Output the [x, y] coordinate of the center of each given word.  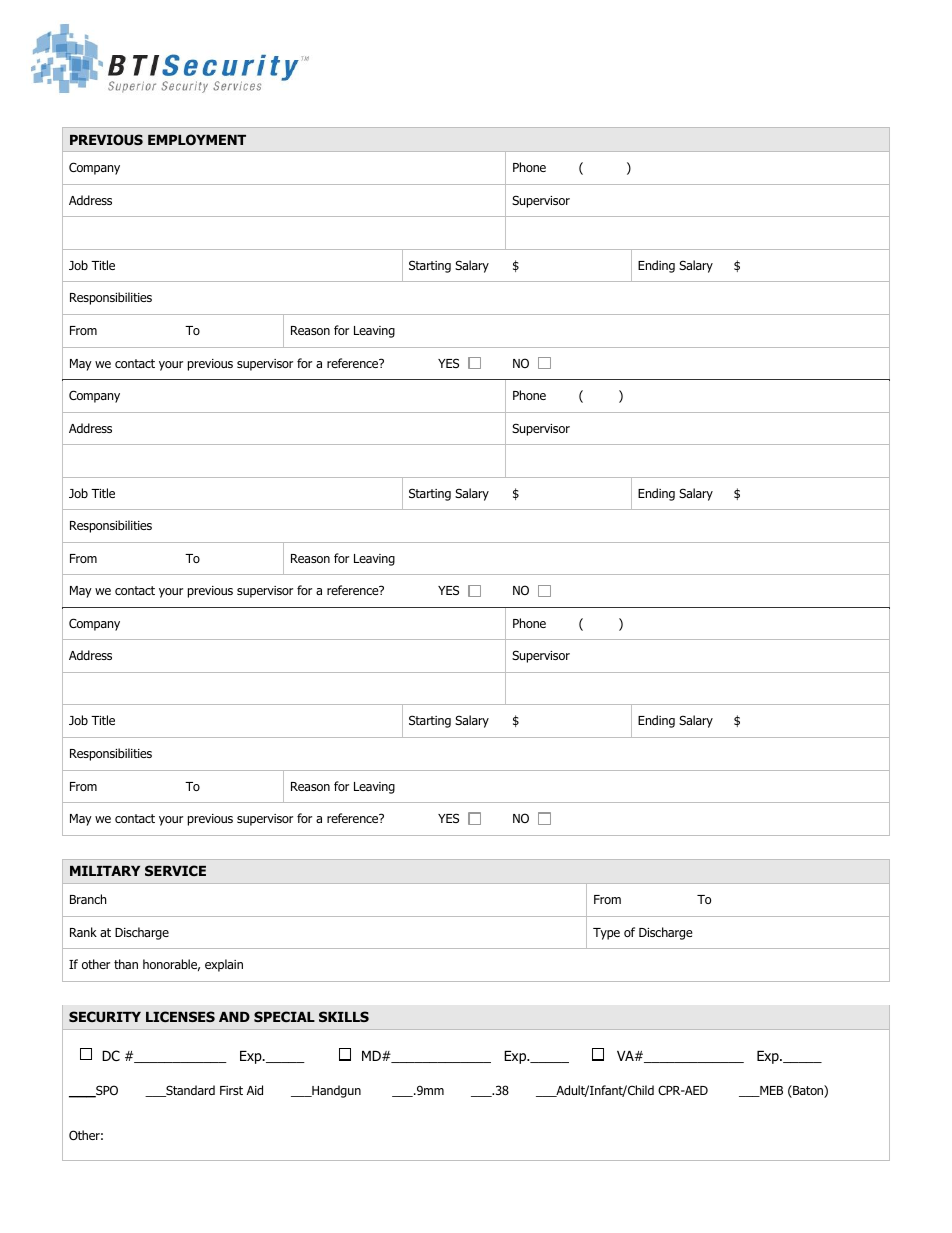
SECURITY [105, 1016]
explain [224, 965]
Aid [255, 1090]
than [126, 964]
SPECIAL [284, 1016]
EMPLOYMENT [197, 139]
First [231, 1090]
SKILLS [344, 1016]
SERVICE [175, 870]
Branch [88, 899]
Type [606, 934]
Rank [83, 932]
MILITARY [105, 871]
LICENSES [180, 1016]
